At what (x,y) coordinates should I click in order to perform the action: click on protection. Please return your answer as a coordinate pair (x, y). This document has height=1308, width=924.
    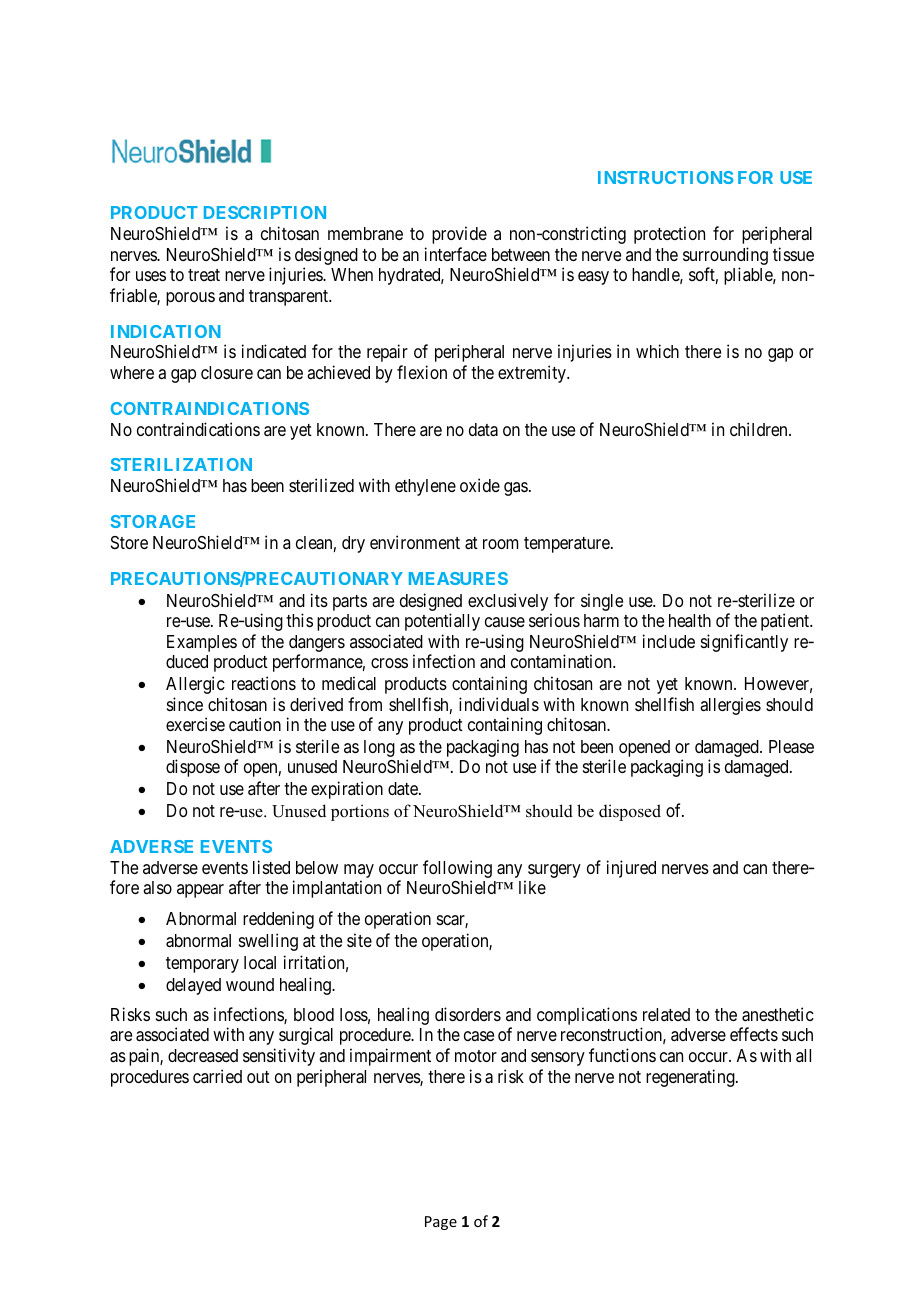
    Looking at the image, I should click on (669, 235).
